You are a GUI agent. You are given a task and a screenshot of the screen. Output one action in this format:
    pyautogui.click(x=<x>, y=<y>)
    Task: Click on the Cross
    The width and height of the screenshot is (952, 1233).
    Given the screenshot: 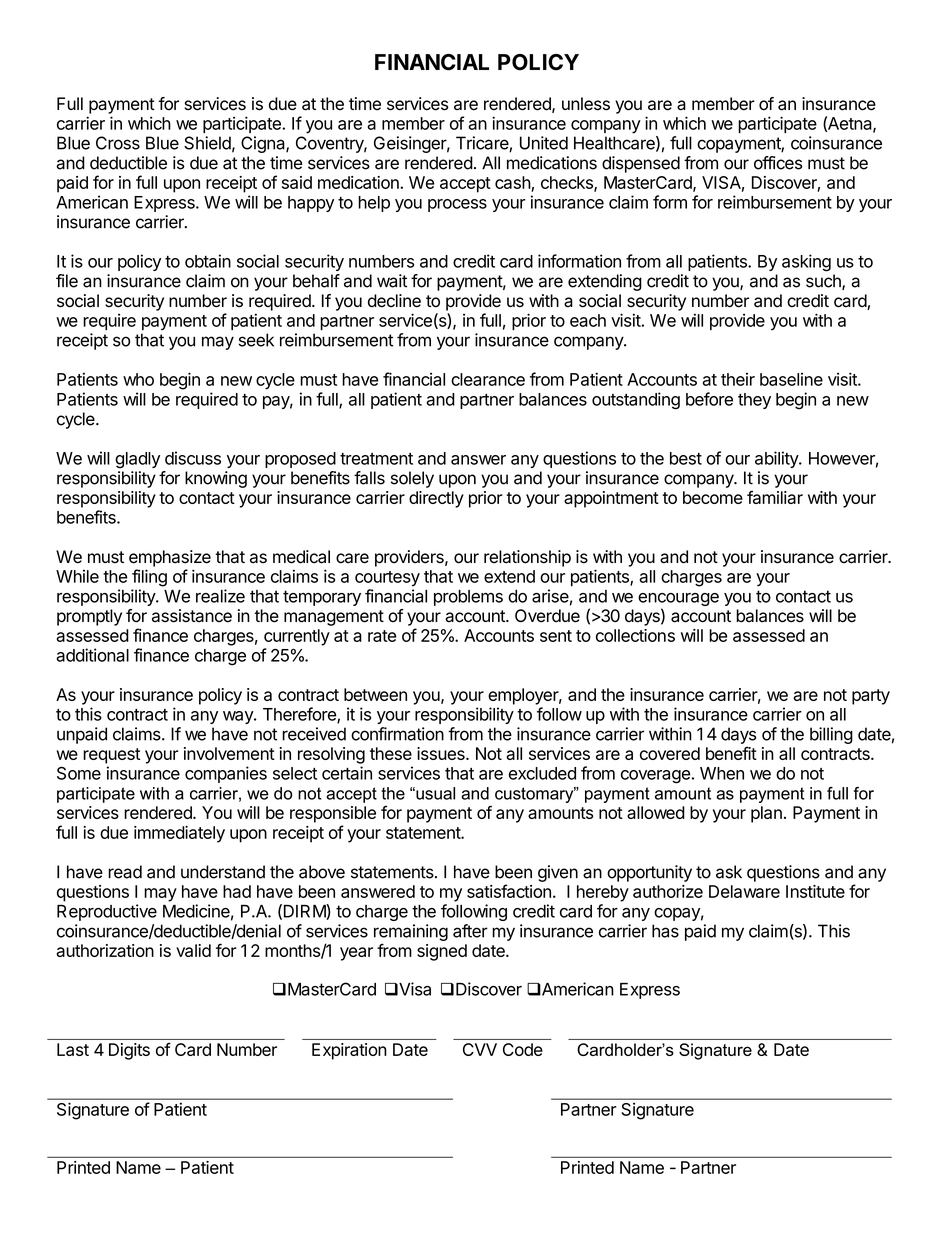 What is the action you would take?
    pyautogui.click(x=118, y=143)
